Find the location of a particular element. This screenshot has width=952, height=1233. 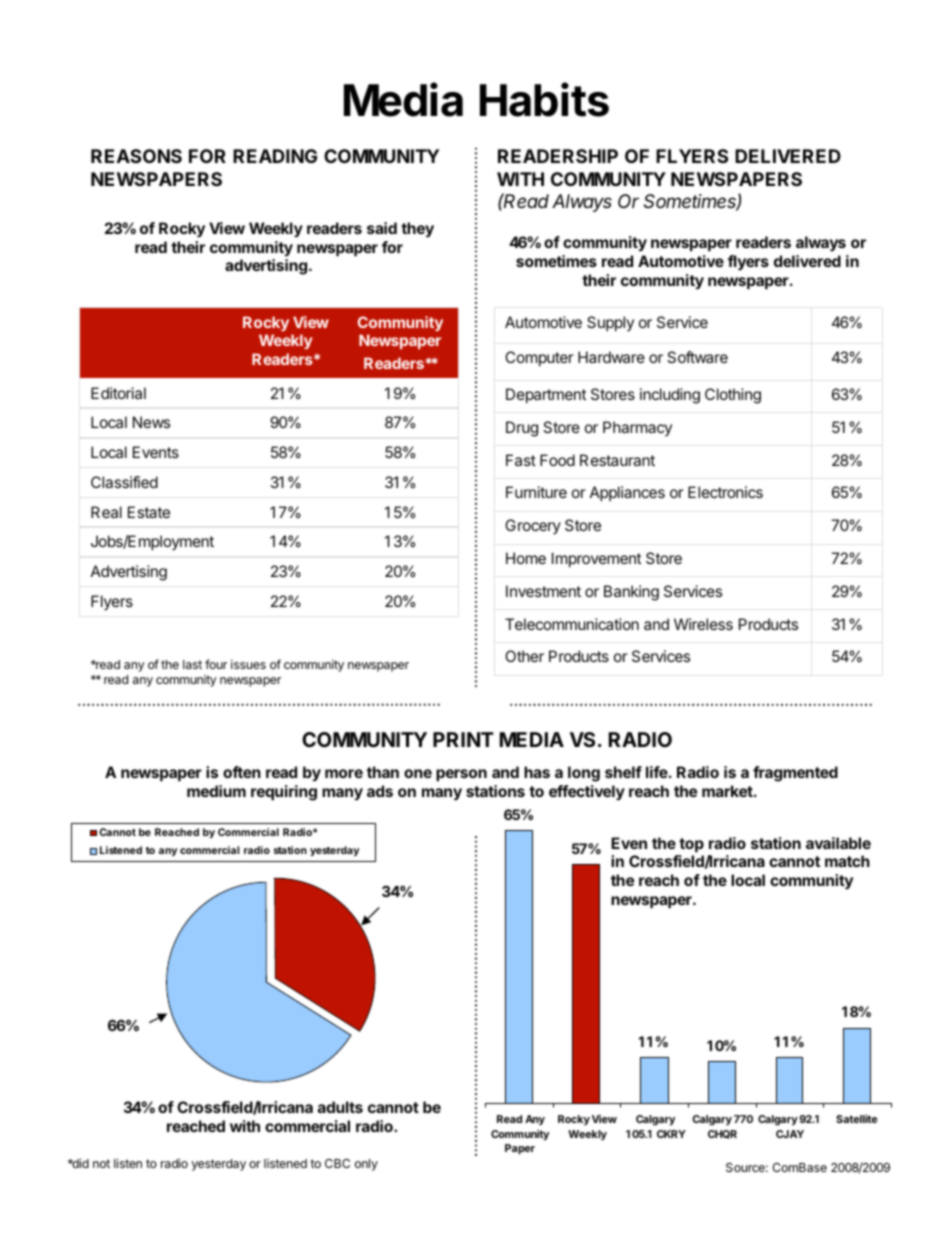

medium is located at coordinates (216, 791).
